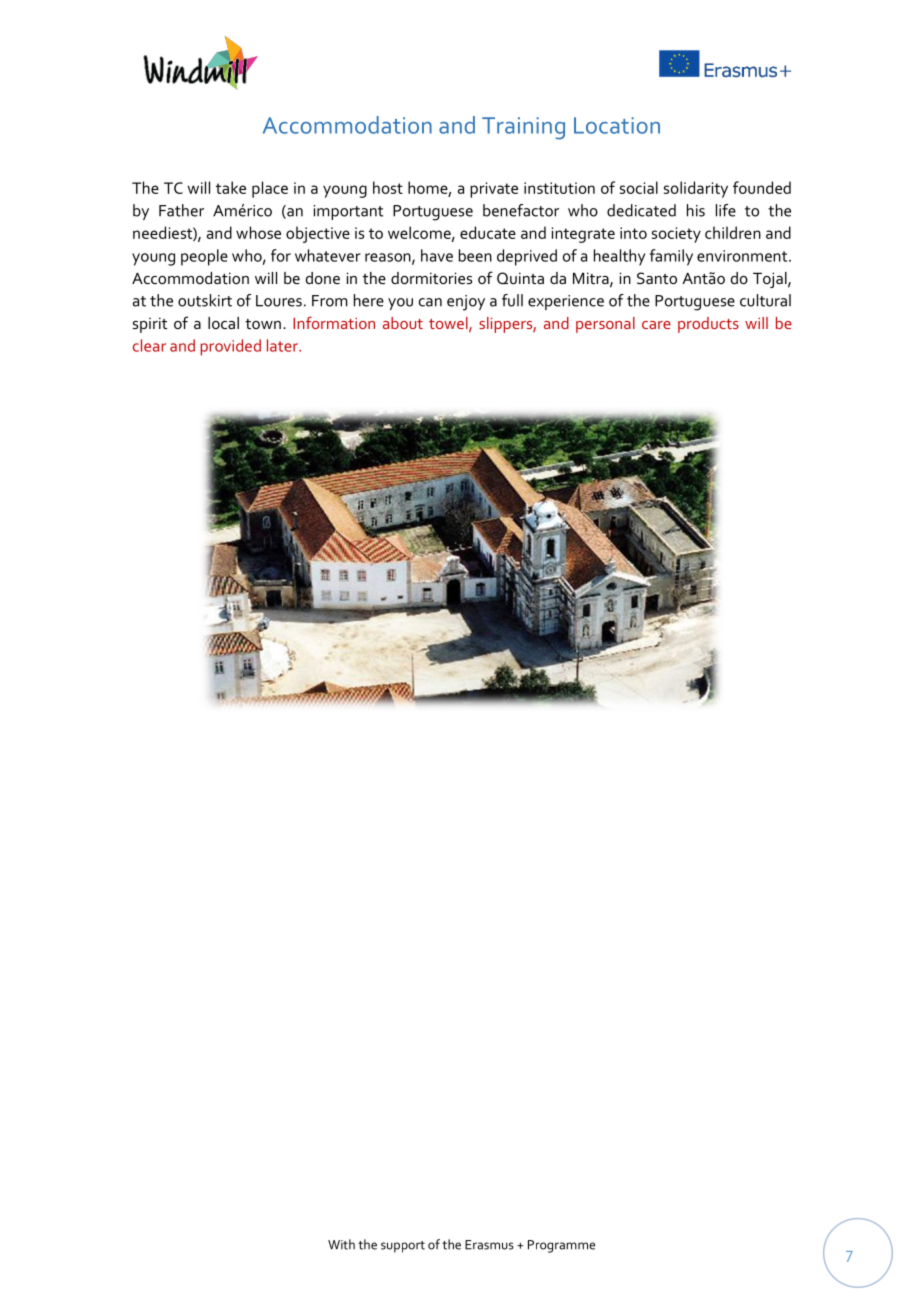 Image resolution: width=924 pixels, height=1308 pixels. What do you see at coordinates (696, 189) in the screenshot?
I see `solidarity` at bounding box center [696, 189].
